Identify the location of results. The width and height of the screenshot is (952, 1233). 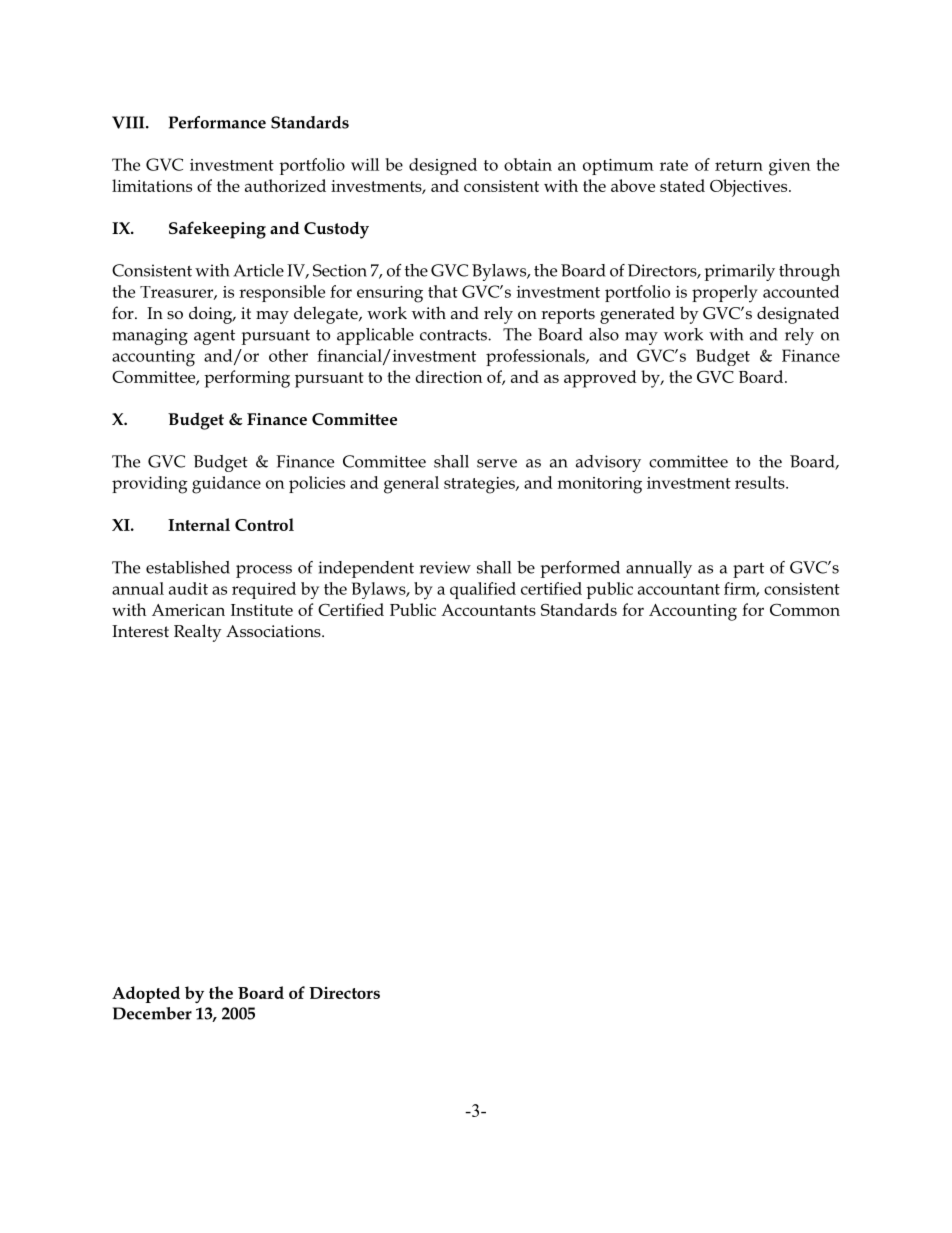
(761, 482).
